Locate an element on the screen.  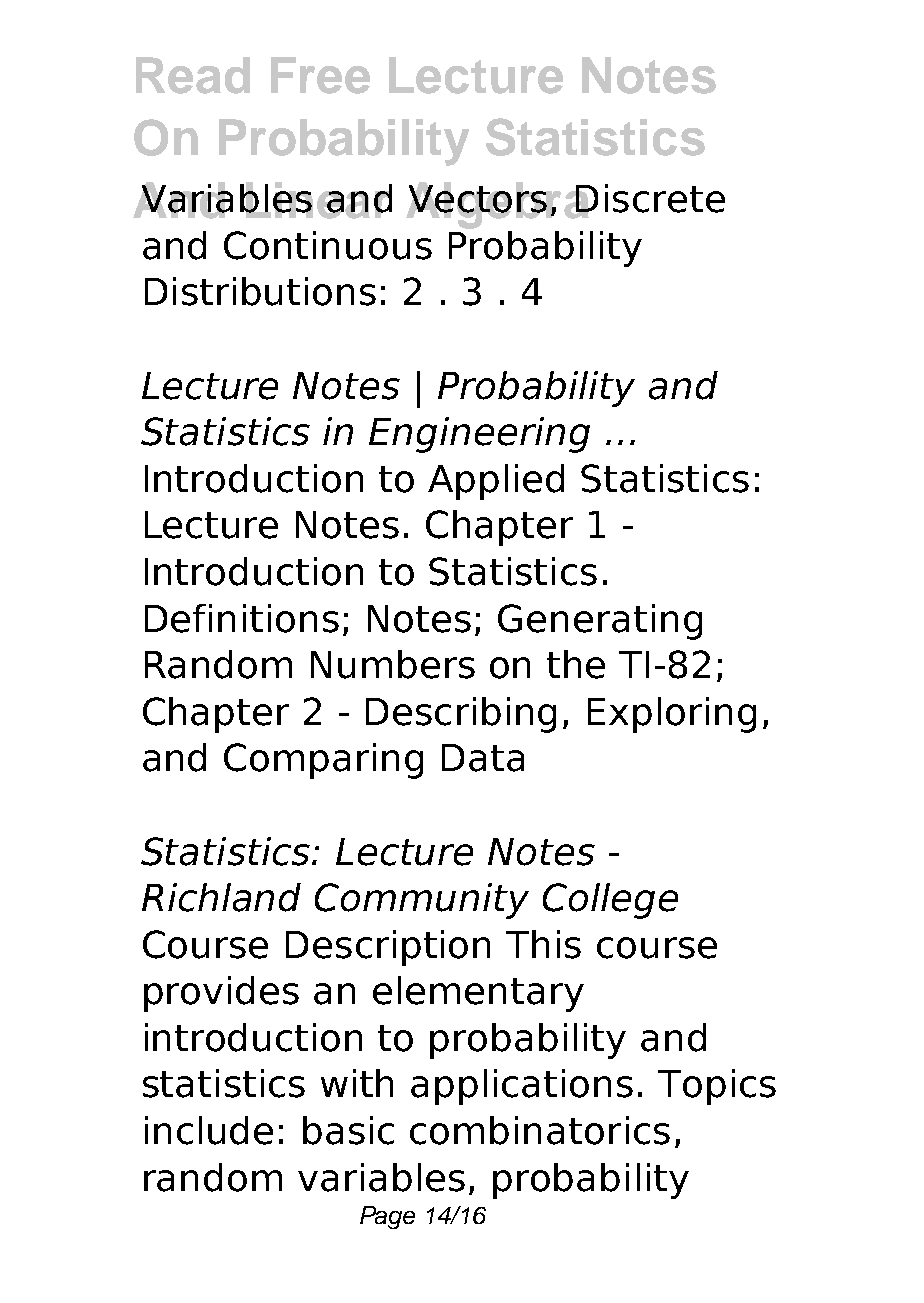
Engineering is located at coordinates (479, 435).
